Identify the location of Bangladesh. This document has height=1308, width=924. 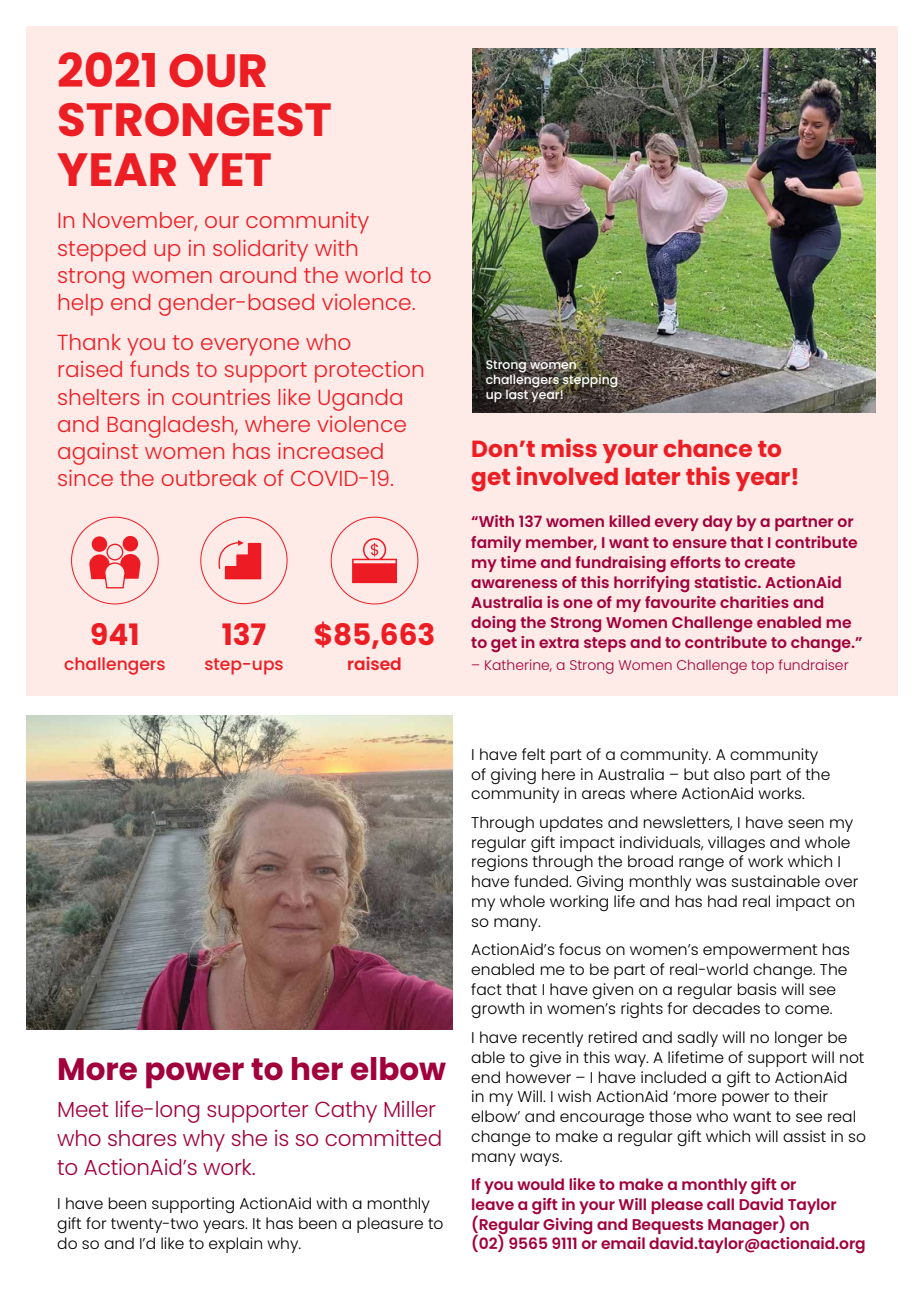
(172, 427).
